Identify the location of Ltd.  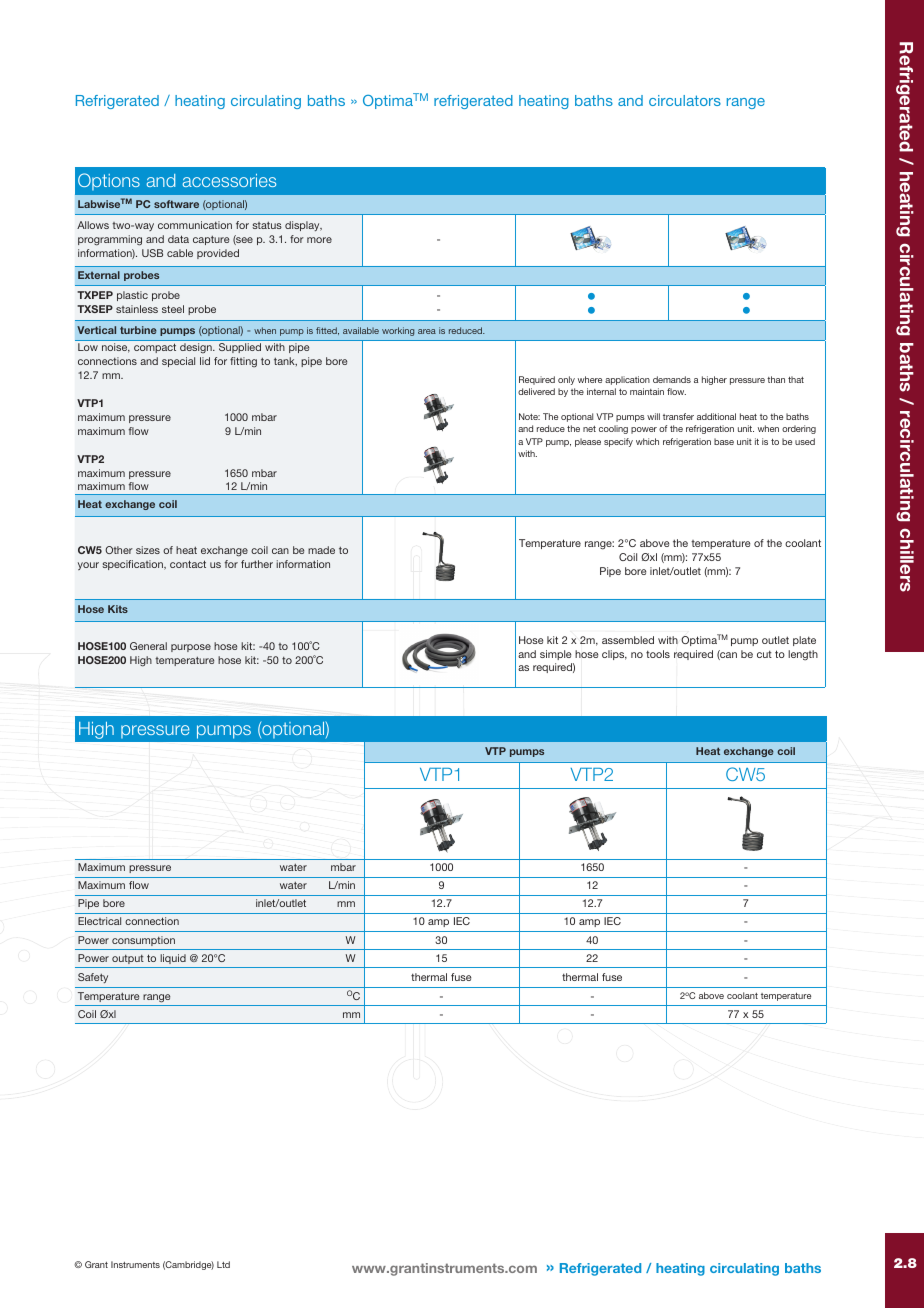
(223, 1264).
